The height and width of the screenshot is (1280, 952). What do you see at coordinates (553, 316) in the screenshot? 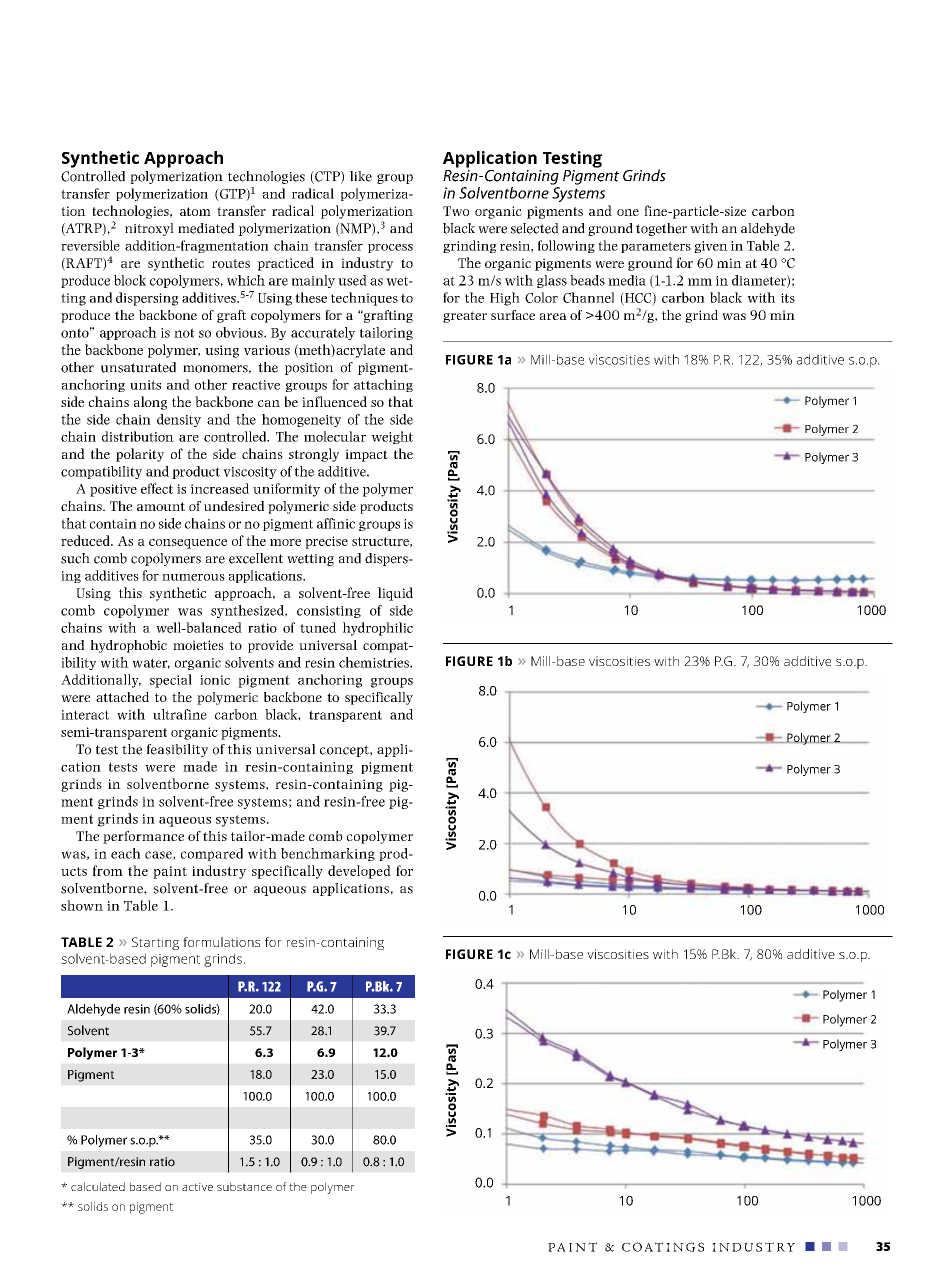
I see `area` at bounding box center [553, 316].
